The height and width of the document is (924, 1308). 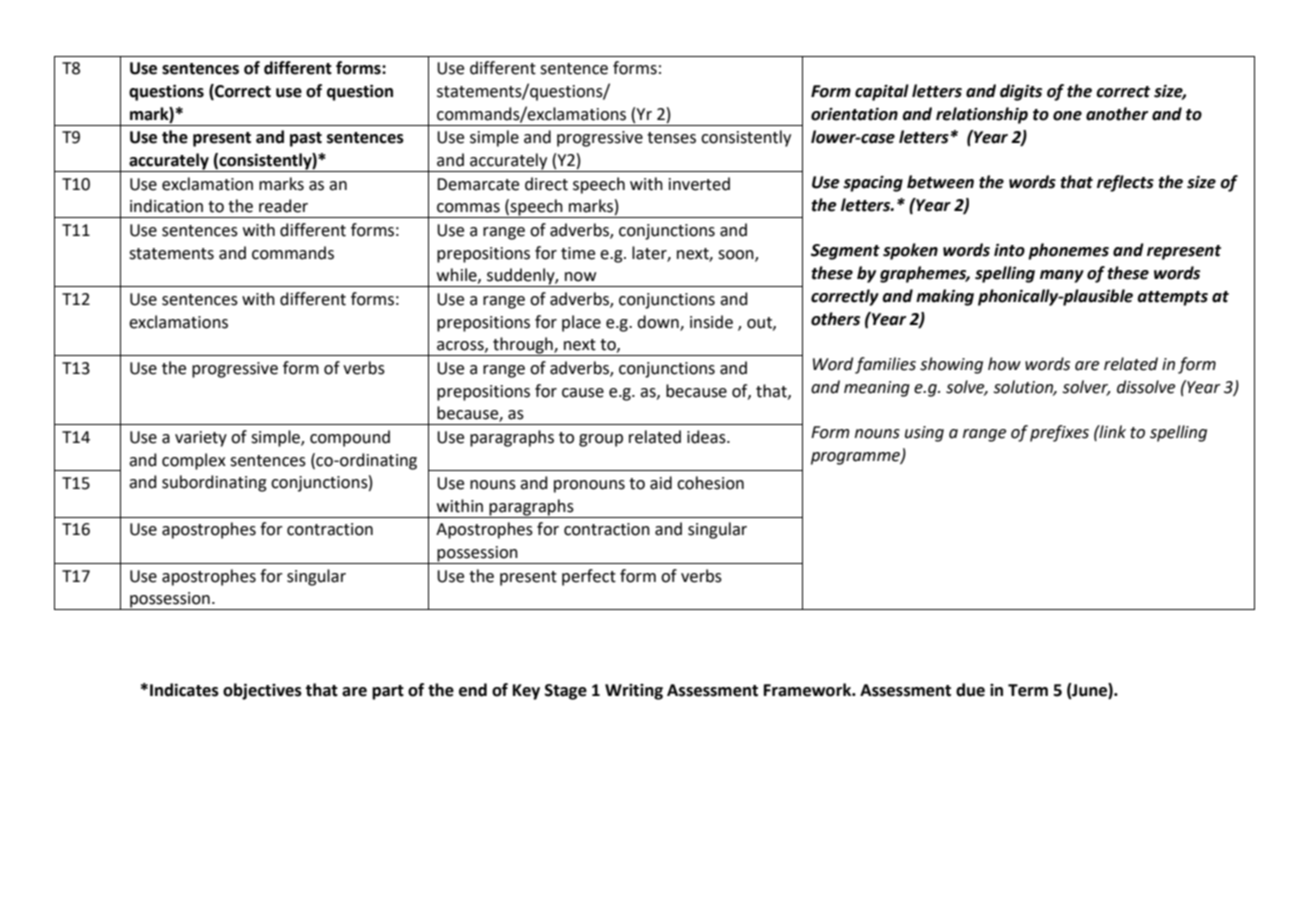 What do you see at coordinates (306, 139) in the document?
I see `past` at bounding box center [306, 139].
